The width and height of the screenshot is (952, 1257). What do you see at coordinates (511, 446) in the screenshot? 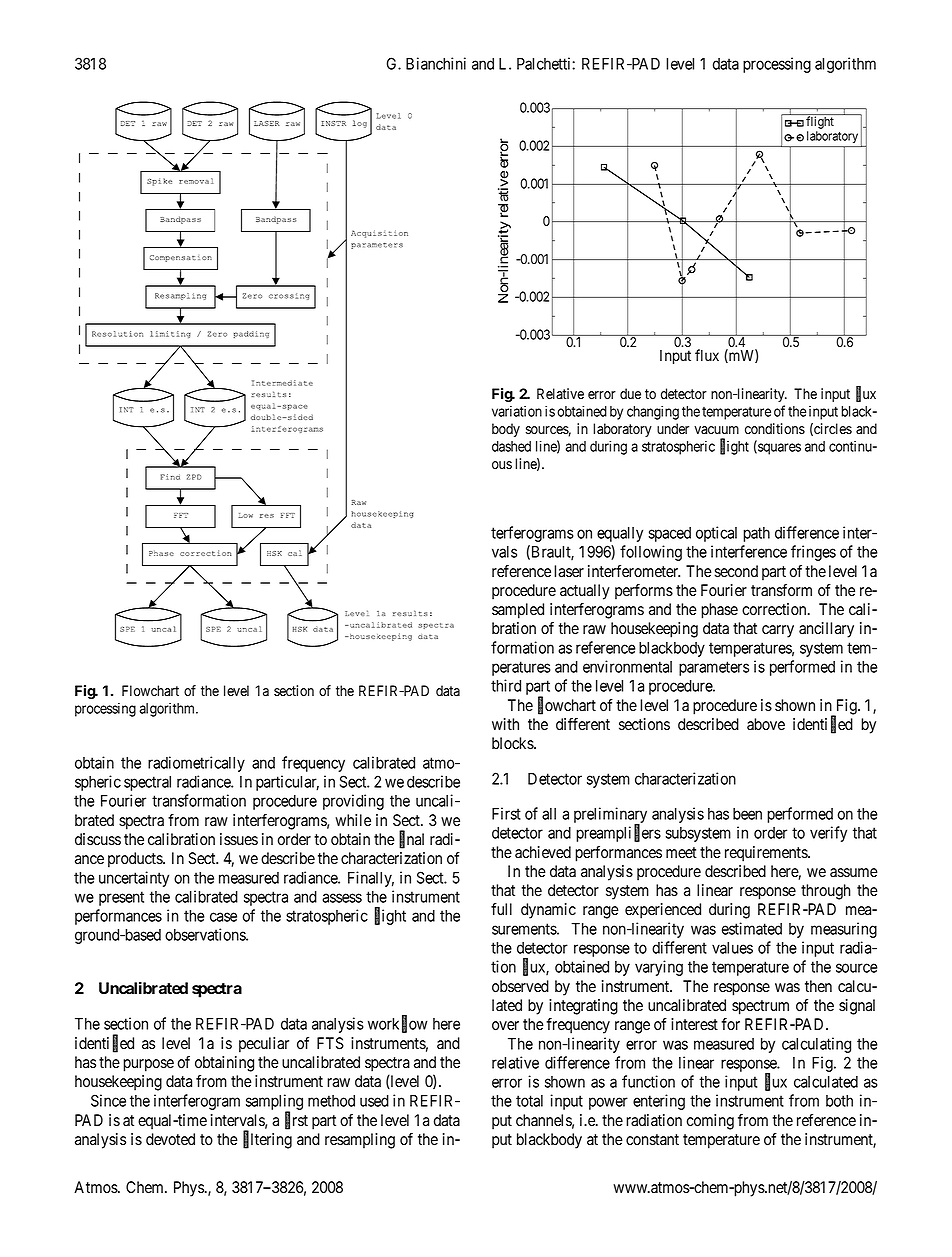
I see `dashed` at bounding box center [511, 446].
